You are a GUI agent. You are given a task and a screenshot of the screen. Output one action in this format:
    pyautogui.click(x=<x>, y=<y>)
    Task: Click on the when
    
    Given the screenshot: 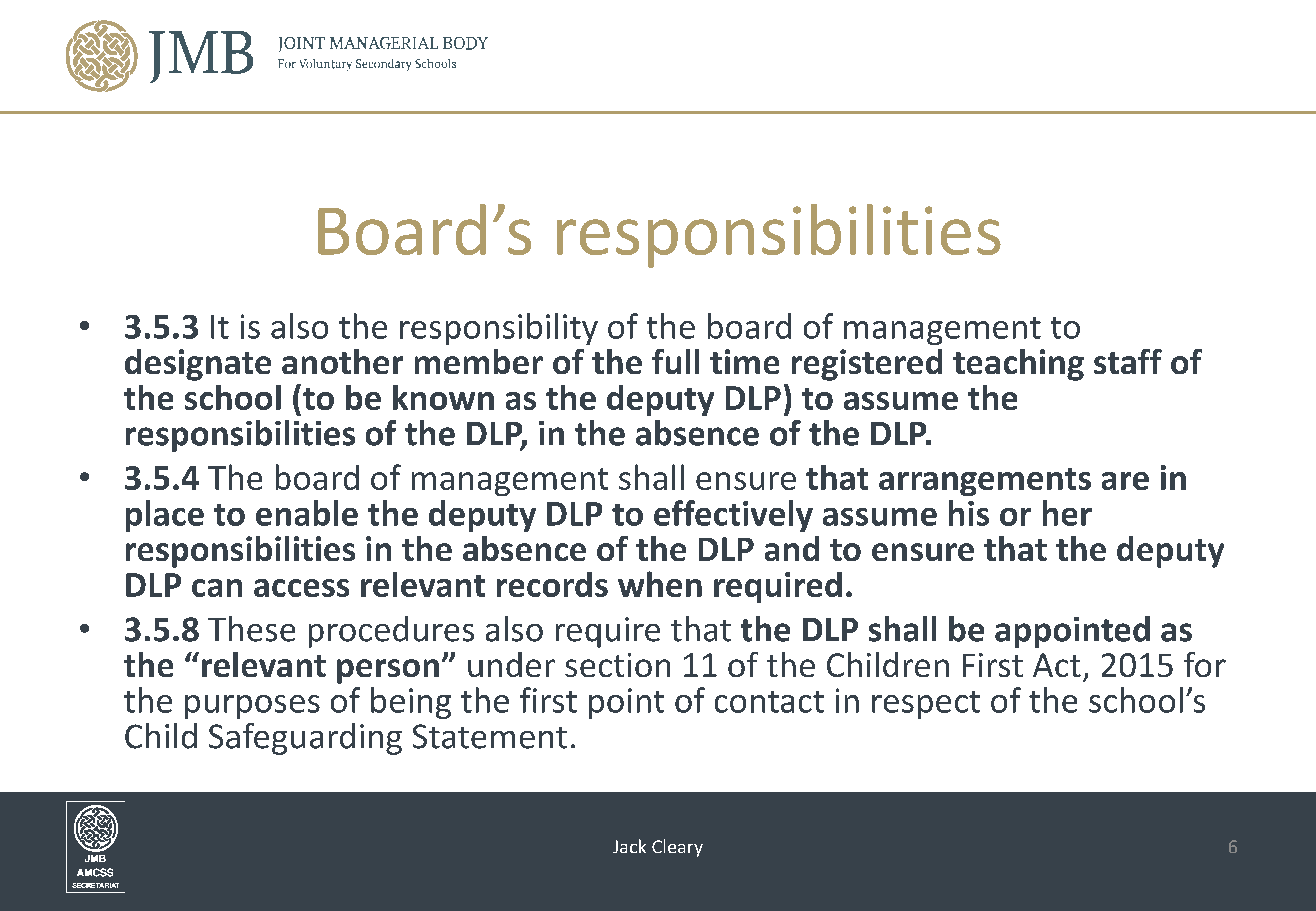 What is the action you would take?
    pyautogui.click(x=660, y=584)
